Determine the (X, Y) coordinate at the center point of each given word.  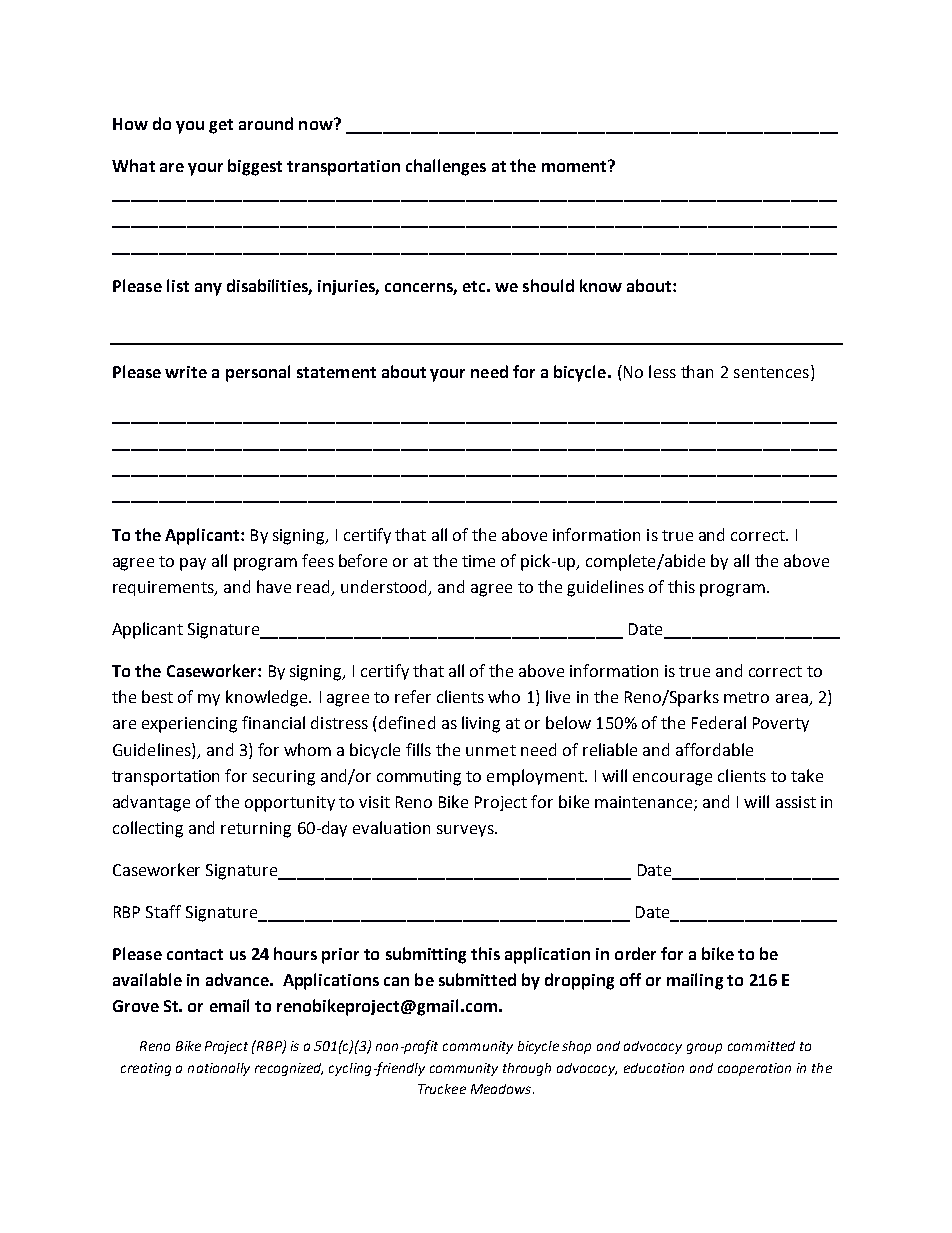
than (697, 371)
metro (746, 697)
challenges (446, 167)
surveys (466, 831)
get (221, 126)
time (478, 561)
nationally (219, 1069)
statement (336, 372)
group (704, 1048)
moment (575, 166)
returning (256, 830)
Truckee (442, 1089)
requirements (165, 588)
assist (796, 802)
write (186, 372)
